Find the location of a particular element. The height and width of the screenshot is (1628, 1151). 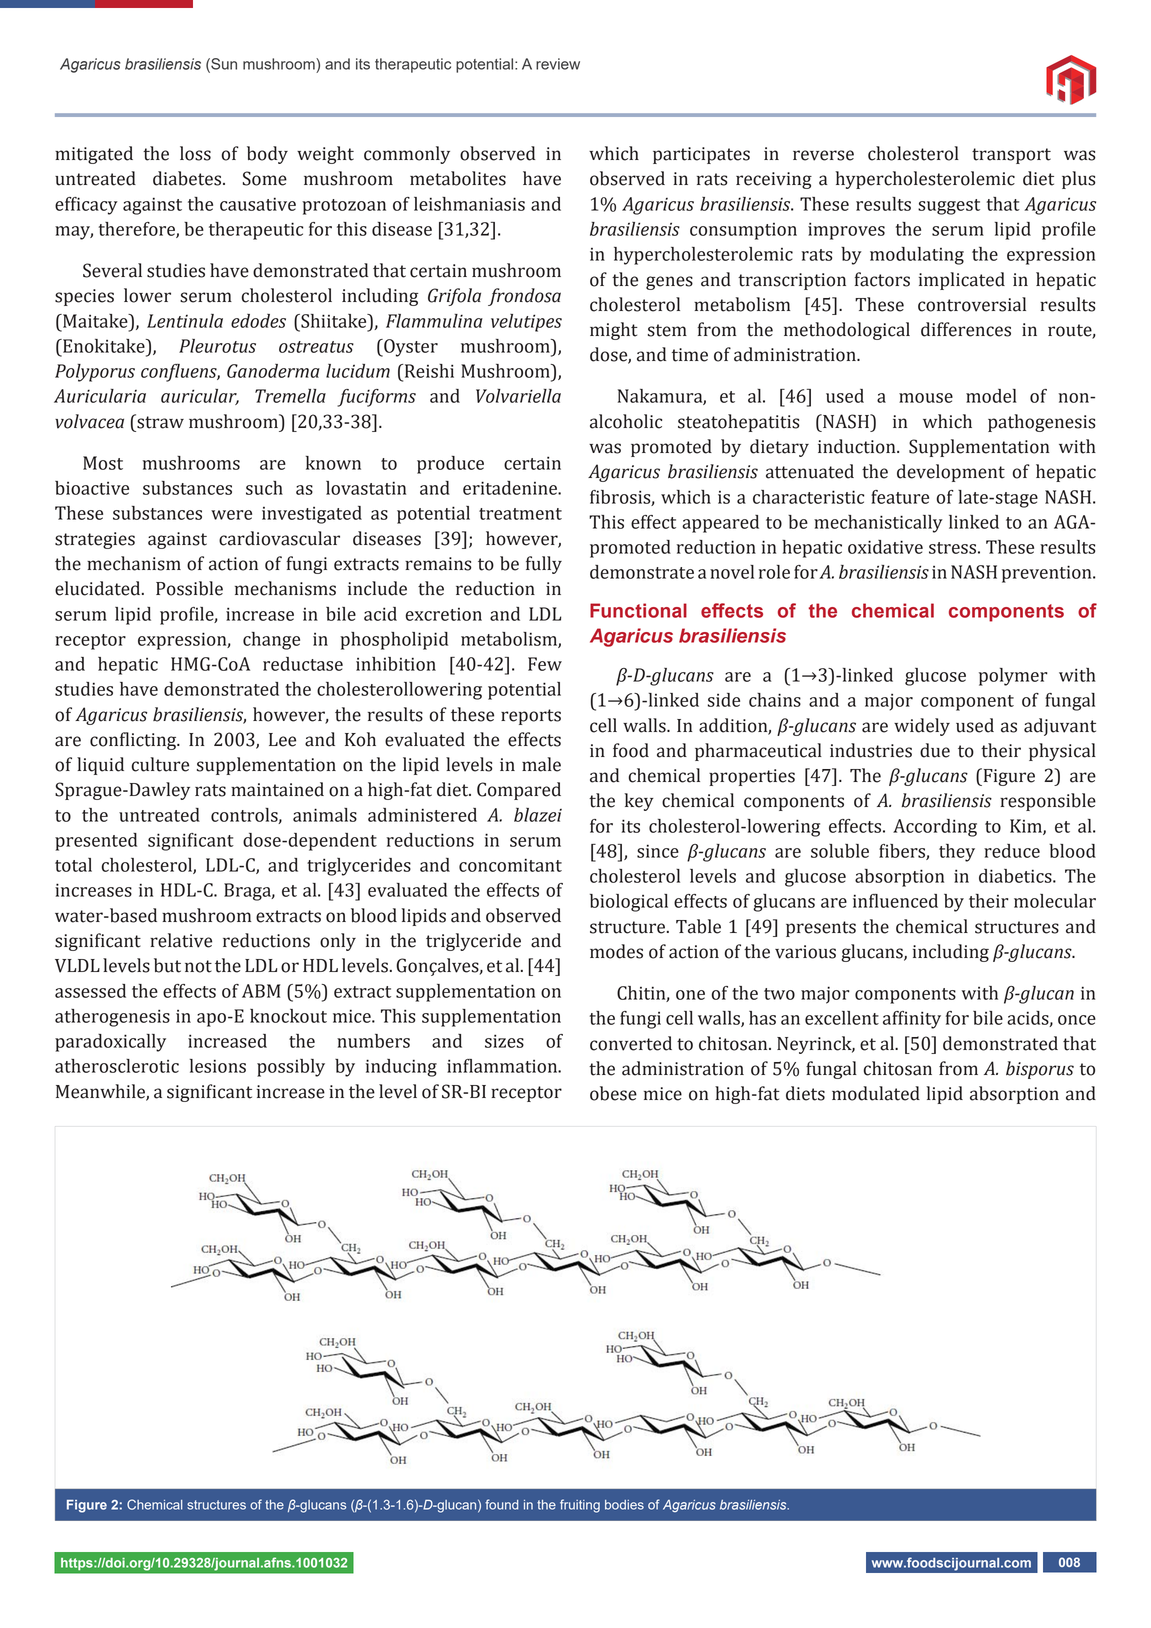

due is located at coordinates (935, 750).
